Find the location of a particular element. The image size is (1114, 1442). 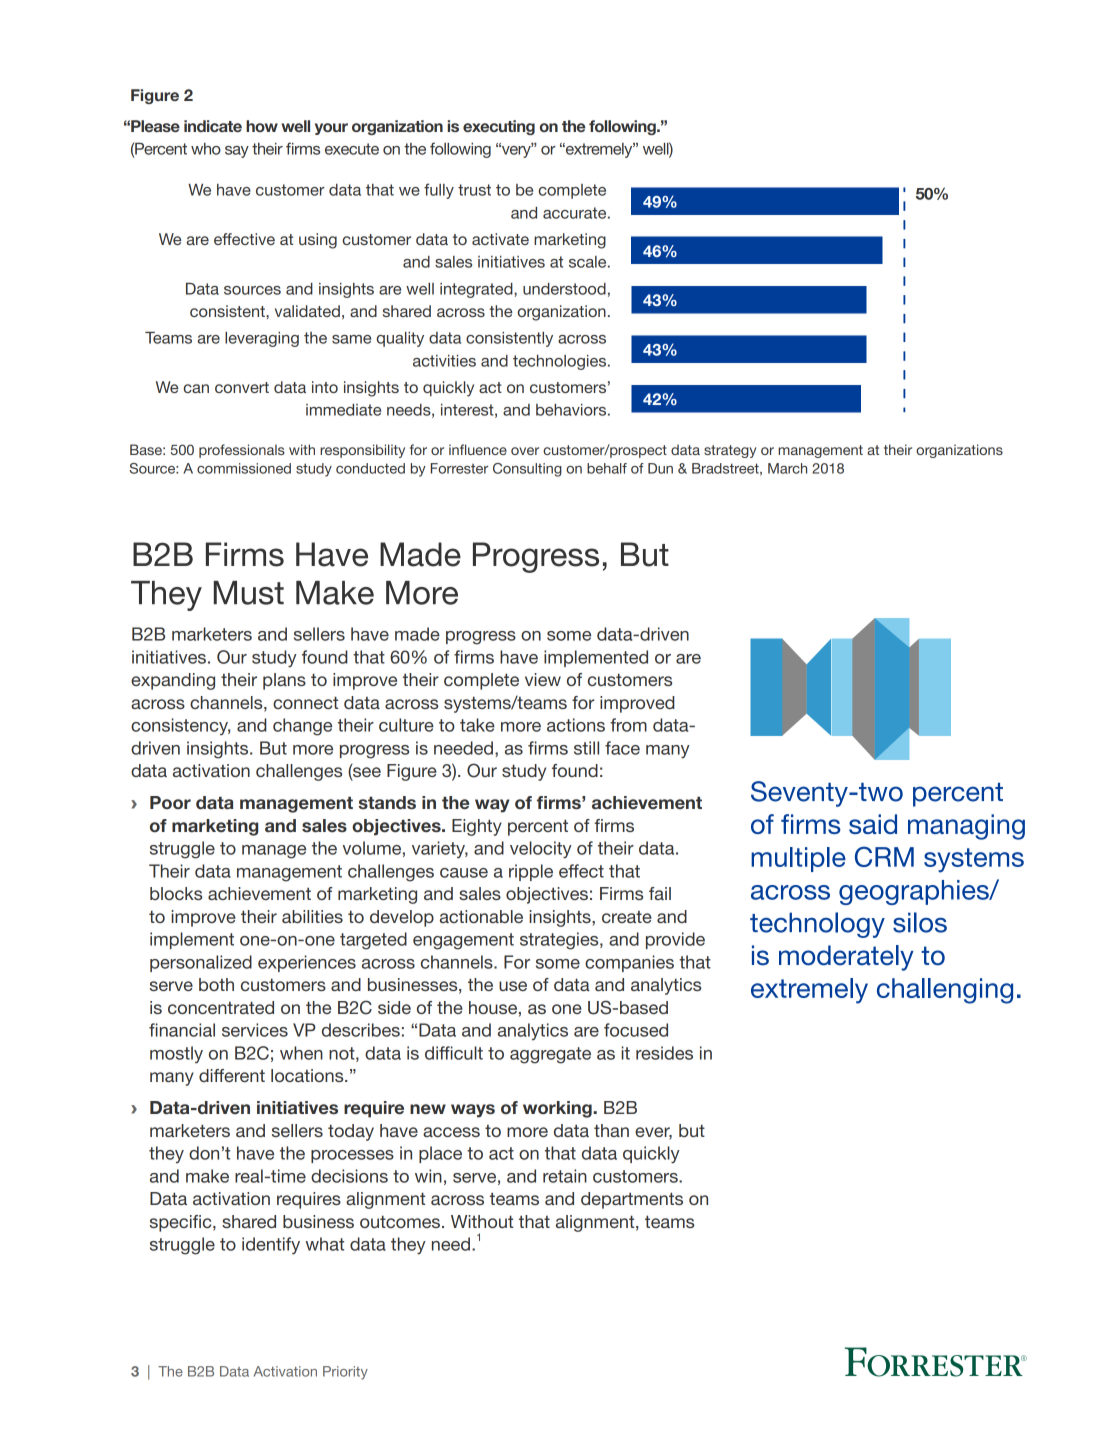

executing is located at coordinates (499, 127).
